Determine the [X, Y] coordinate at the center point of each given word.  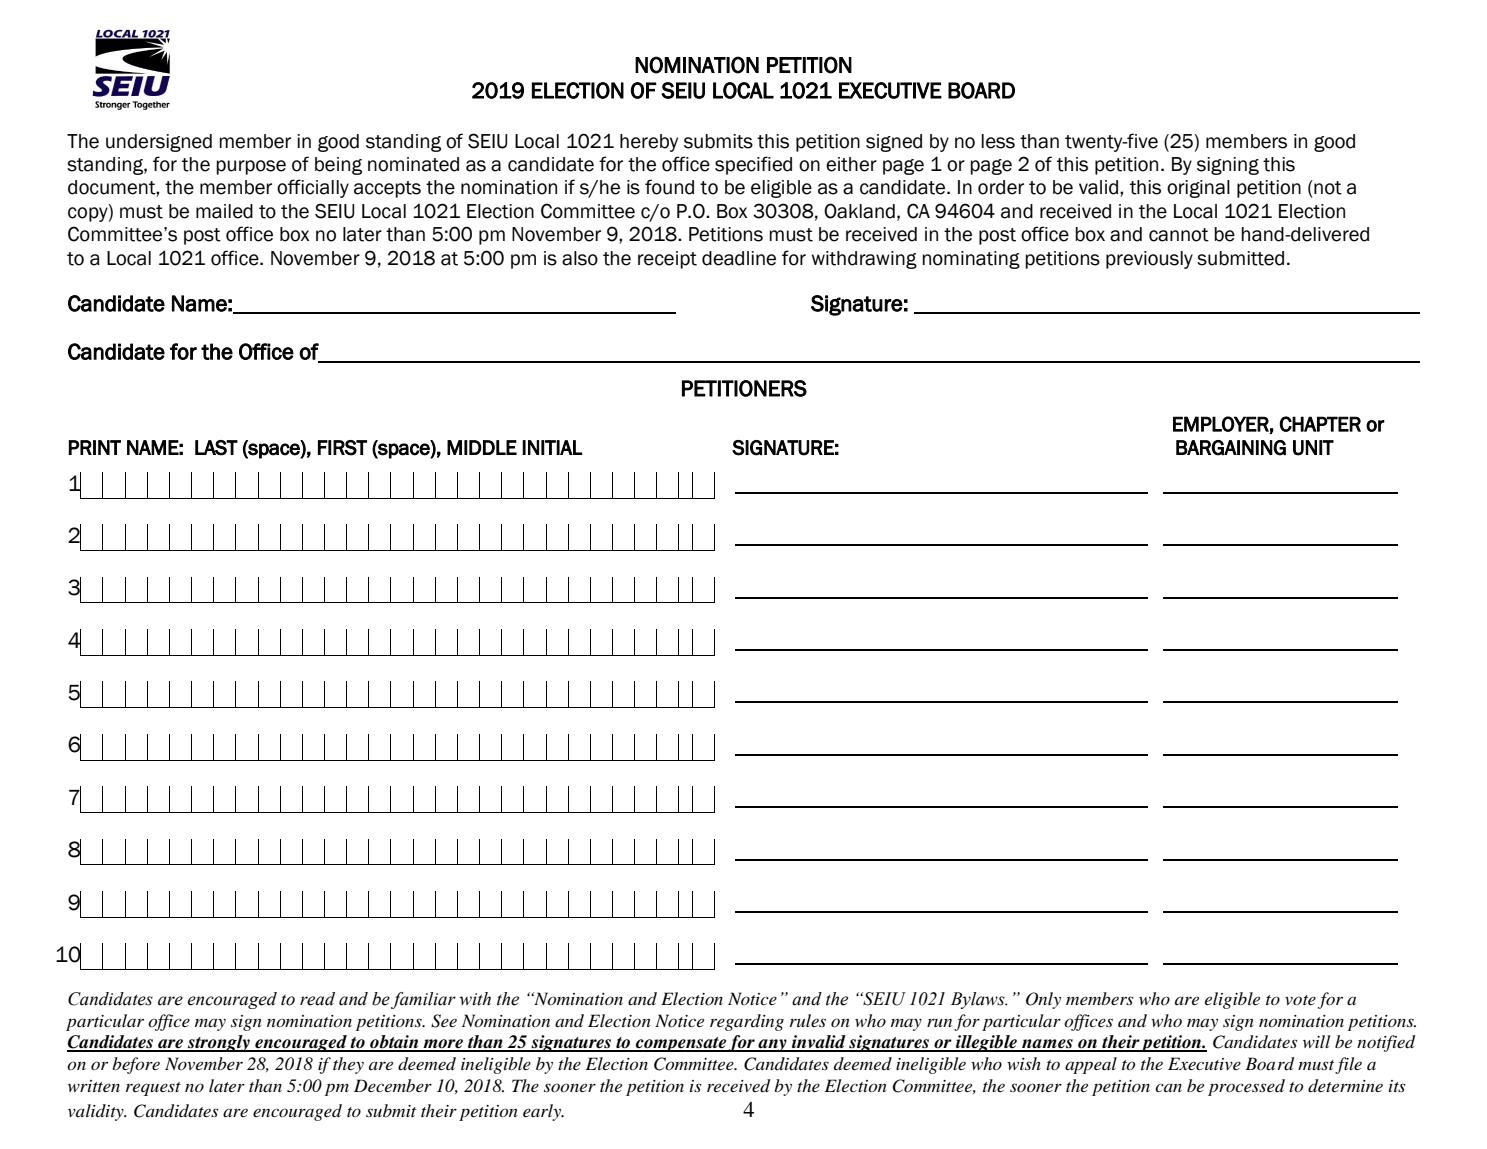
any [772, 1045]
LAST [216, 448]
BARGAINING [1231, 448]
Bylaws [979, 1000]
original [1198, 189]
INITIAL [552, 447]
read [317, 999]
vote [1300, 1000]
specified [753, 165]
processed [1246, 1087]
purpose [251, 167]
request [153, 1089]
